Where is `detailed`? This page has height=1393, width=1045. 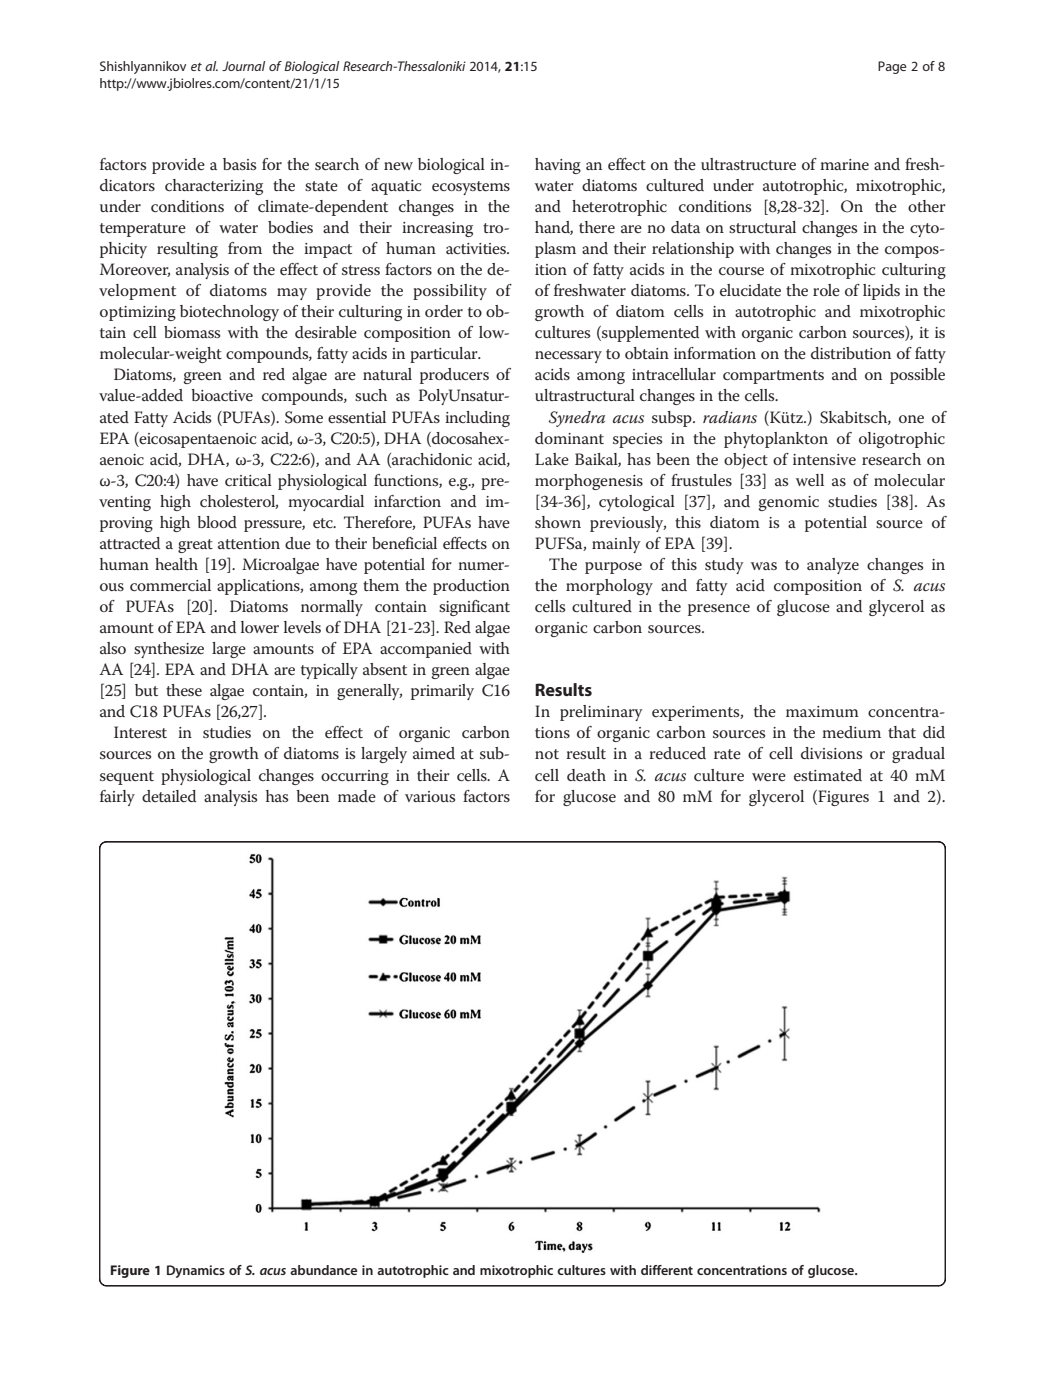 detailed is located at coordinates (169, 796).
